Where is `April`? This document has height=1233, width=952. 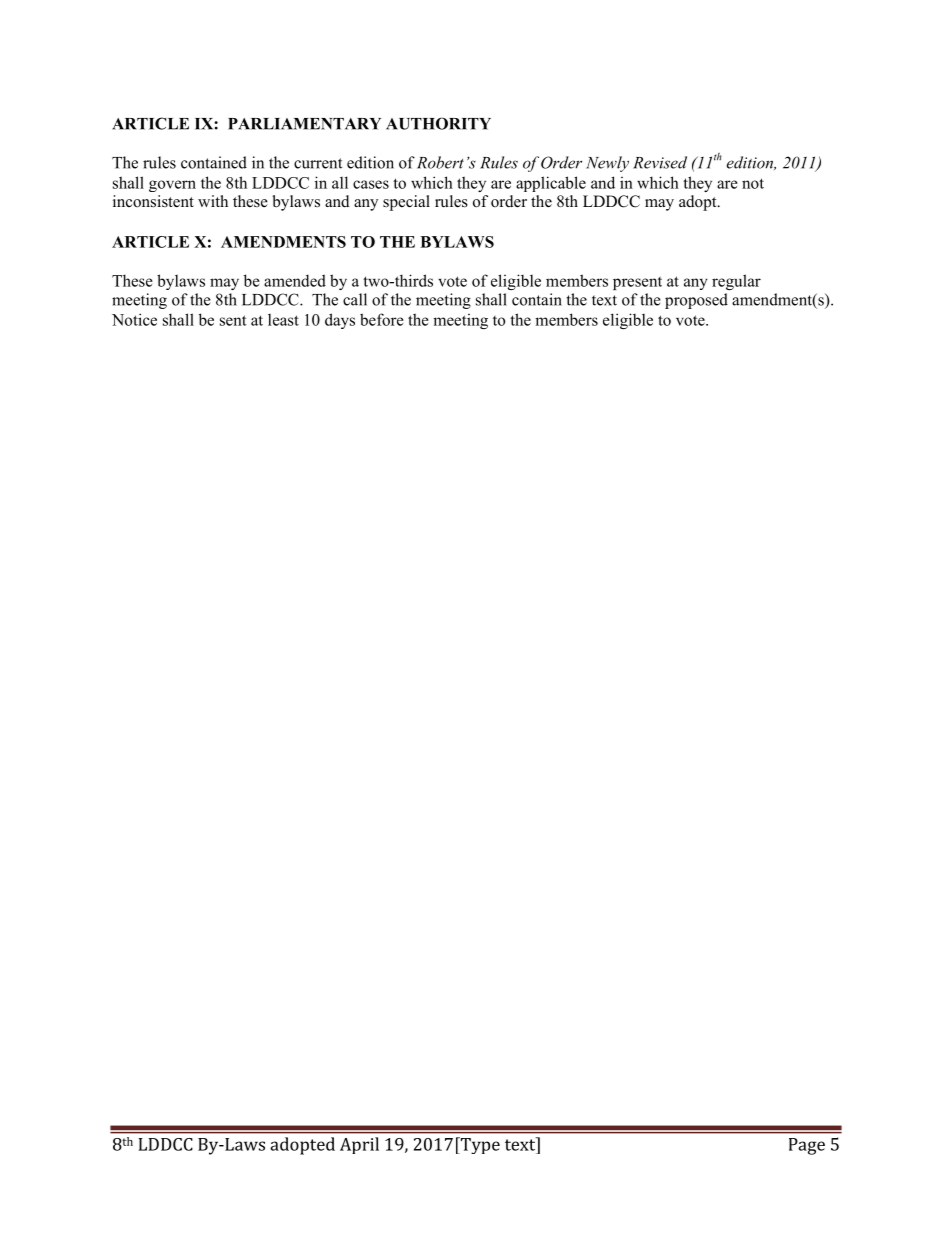
April is located at coordinates (359, 1145).
